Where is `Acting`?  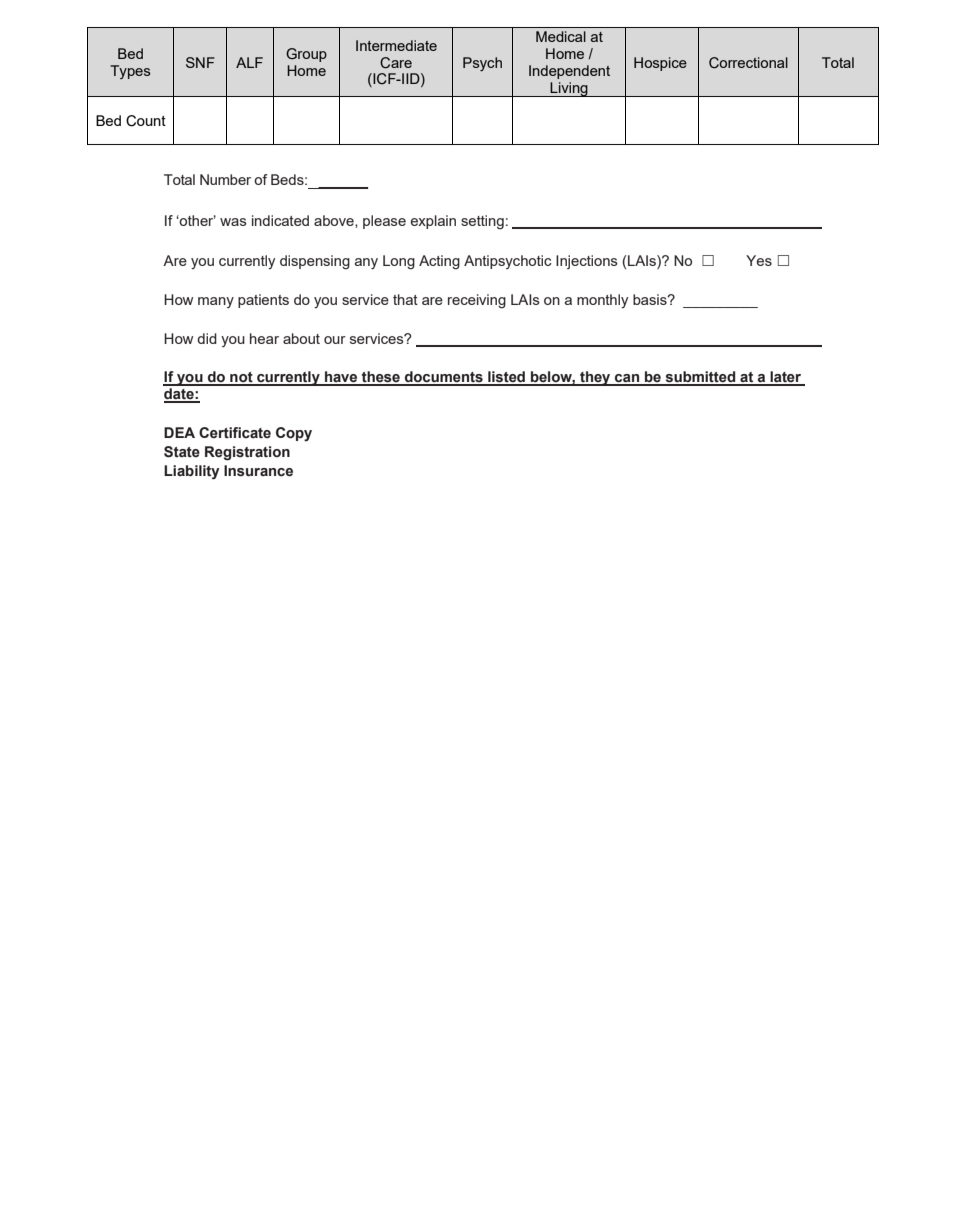 Acting is located at coordinates (439, 262).
